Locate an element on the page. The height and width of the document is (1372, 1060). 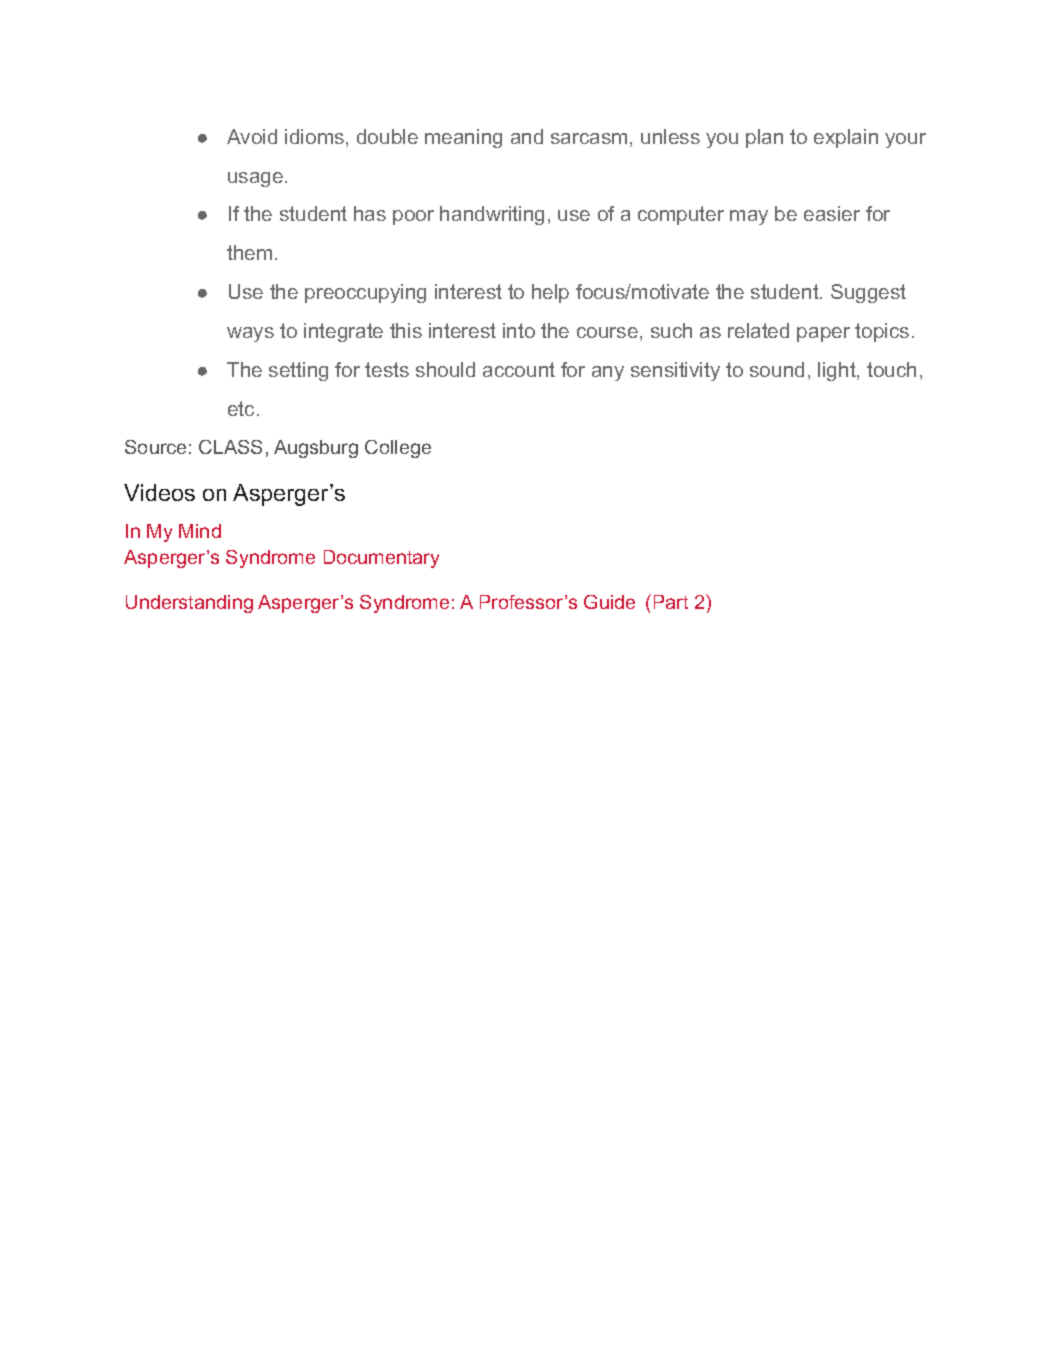
Understanding is located at coordinates (189, 604).
